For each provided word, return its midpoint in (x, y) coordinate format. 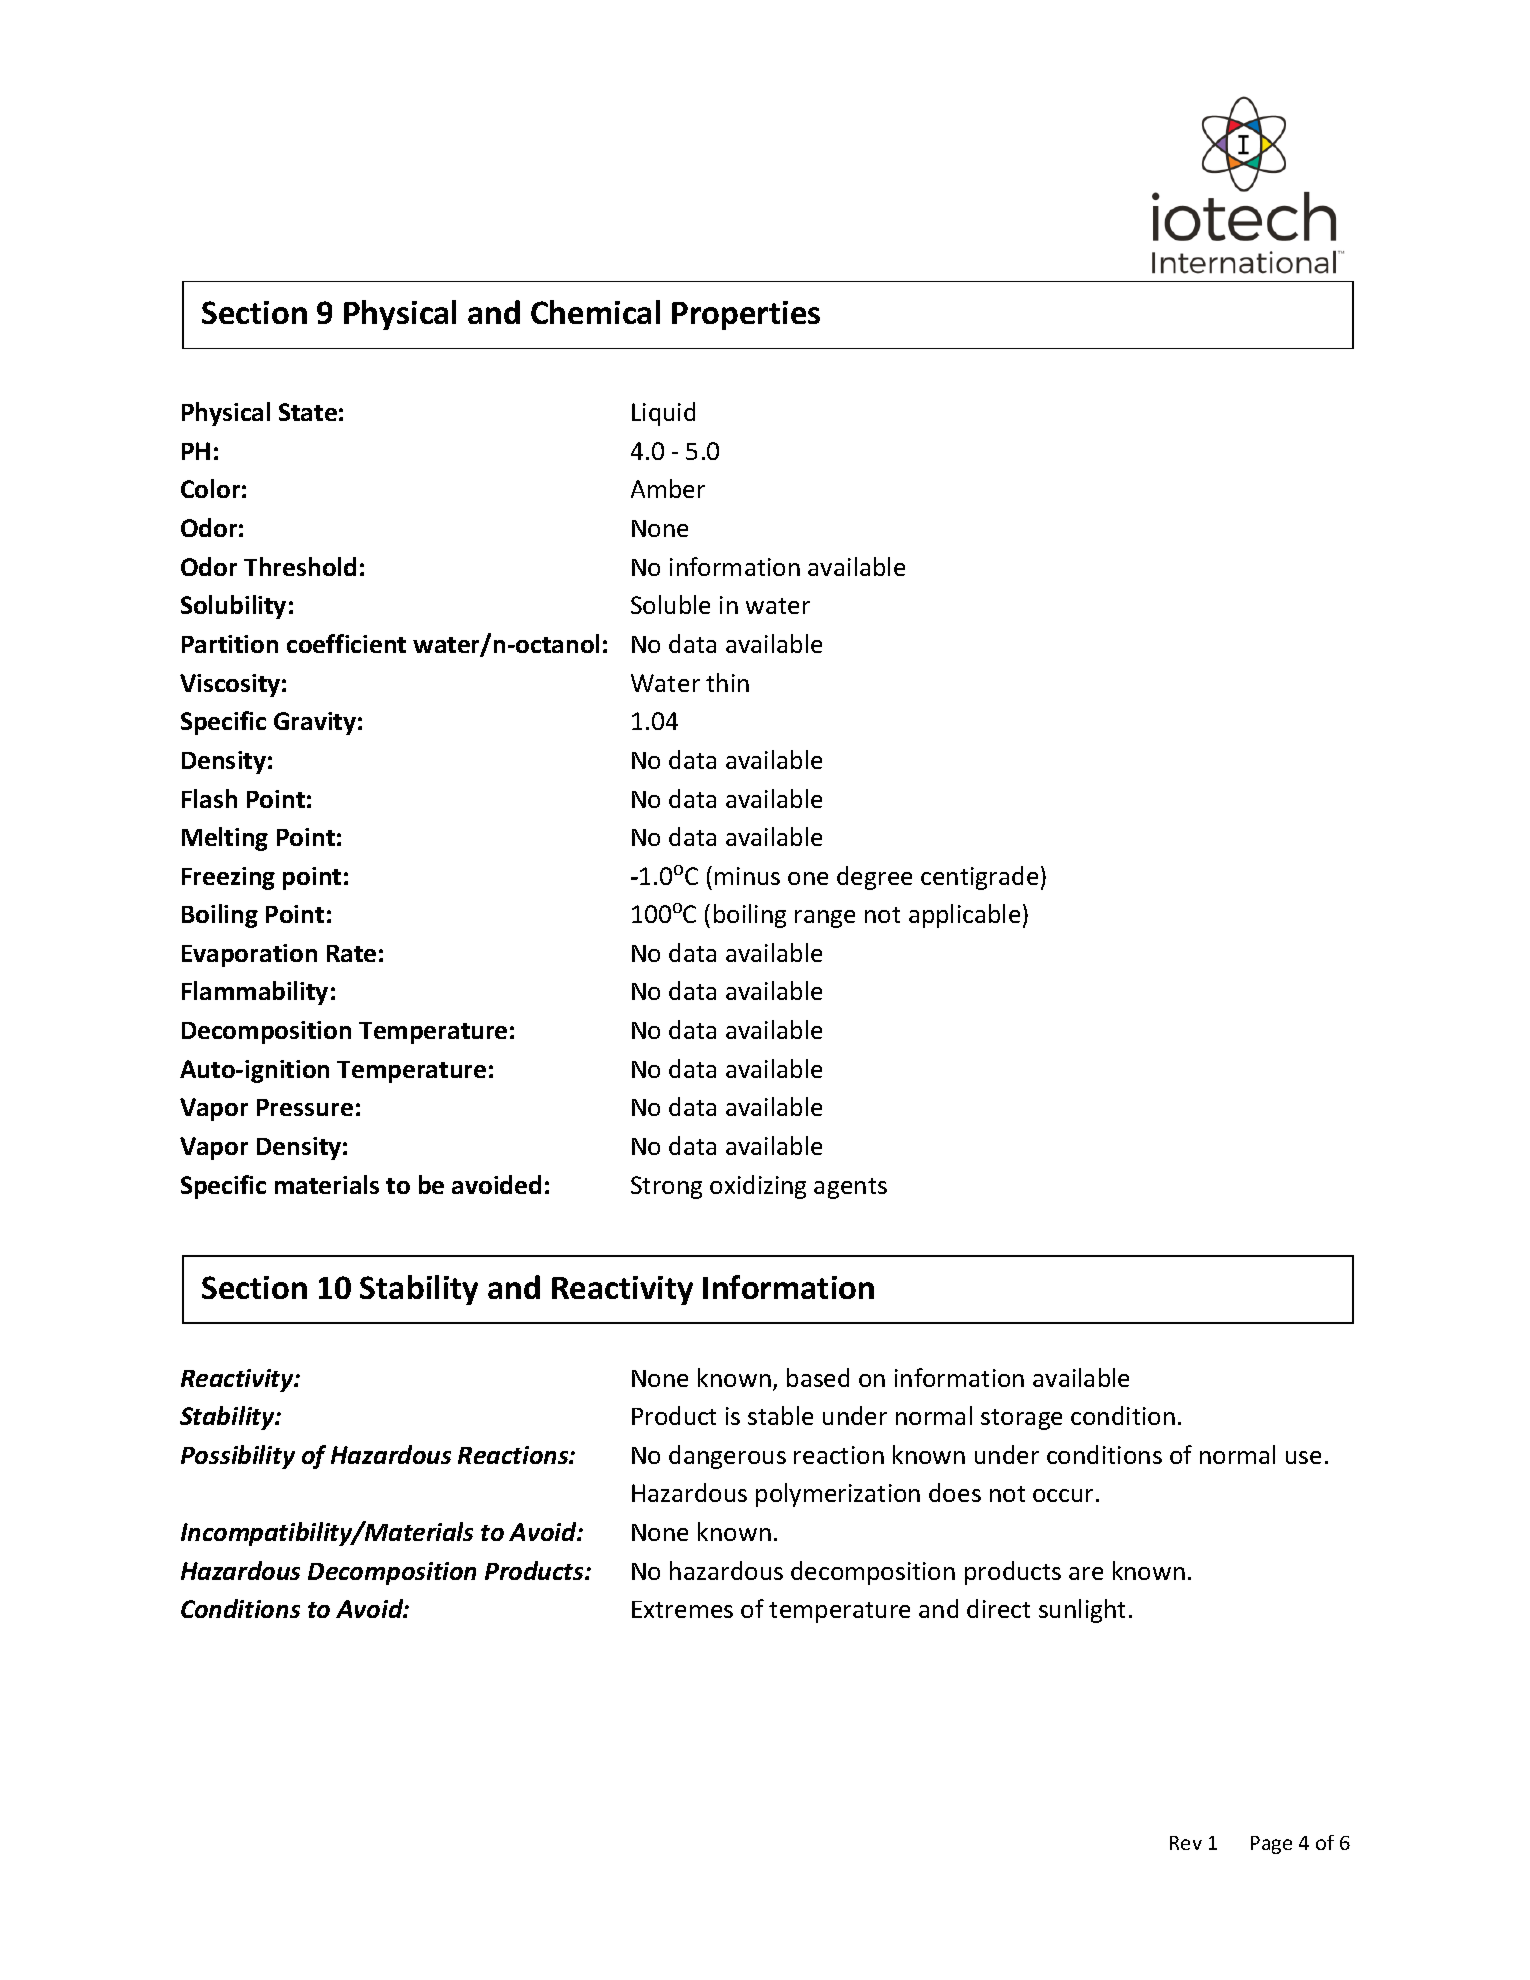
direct (998, 1608)
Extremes (682, 1609)
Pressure (305, 1107)
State (308, 412)
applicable (964, 916)
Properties (746, 315)
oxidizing (758, 1187)
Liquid (663, 414)
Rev (1186, 1843)
